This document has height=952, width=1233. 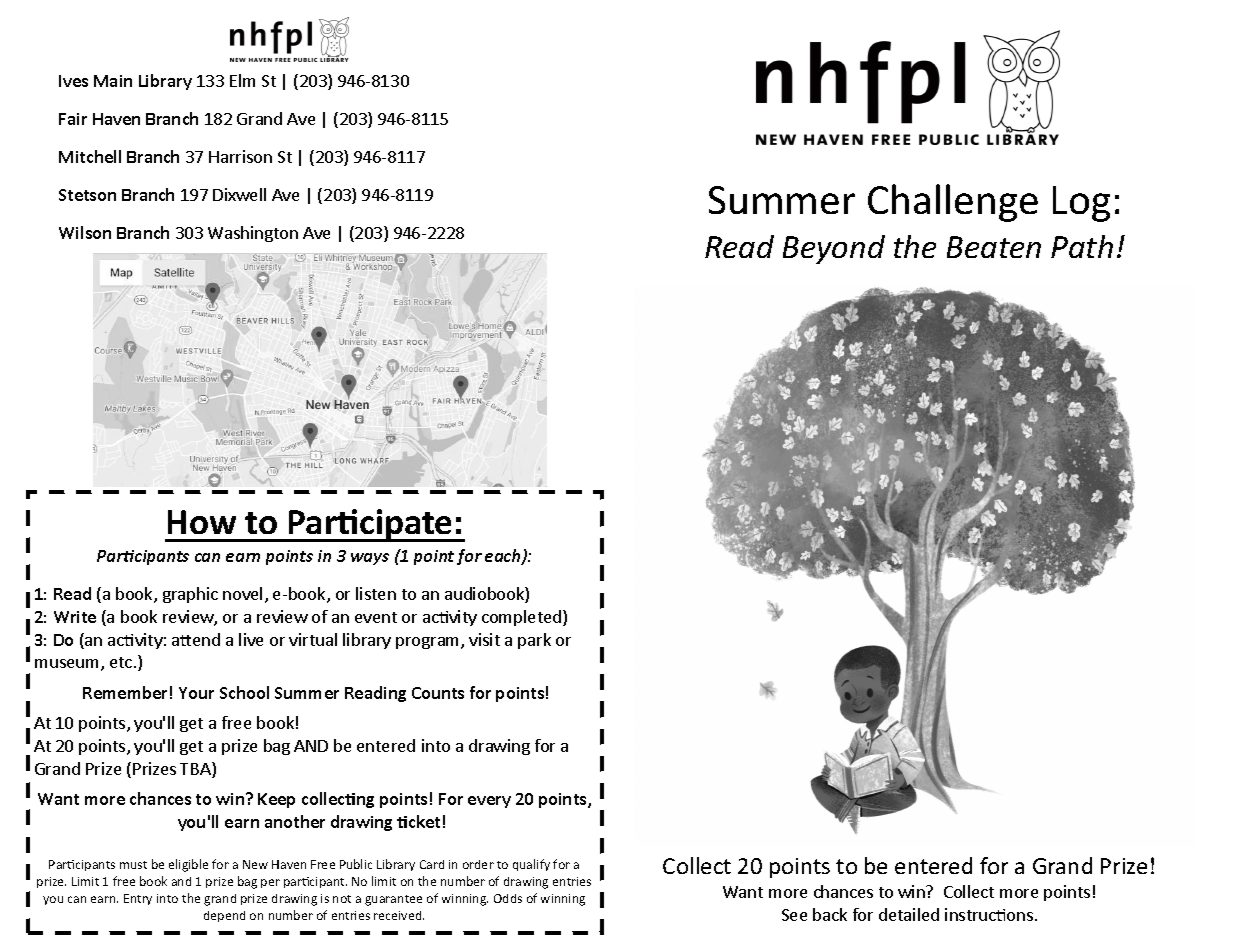 I want to click on Odds, so click(x=508, y=898).
